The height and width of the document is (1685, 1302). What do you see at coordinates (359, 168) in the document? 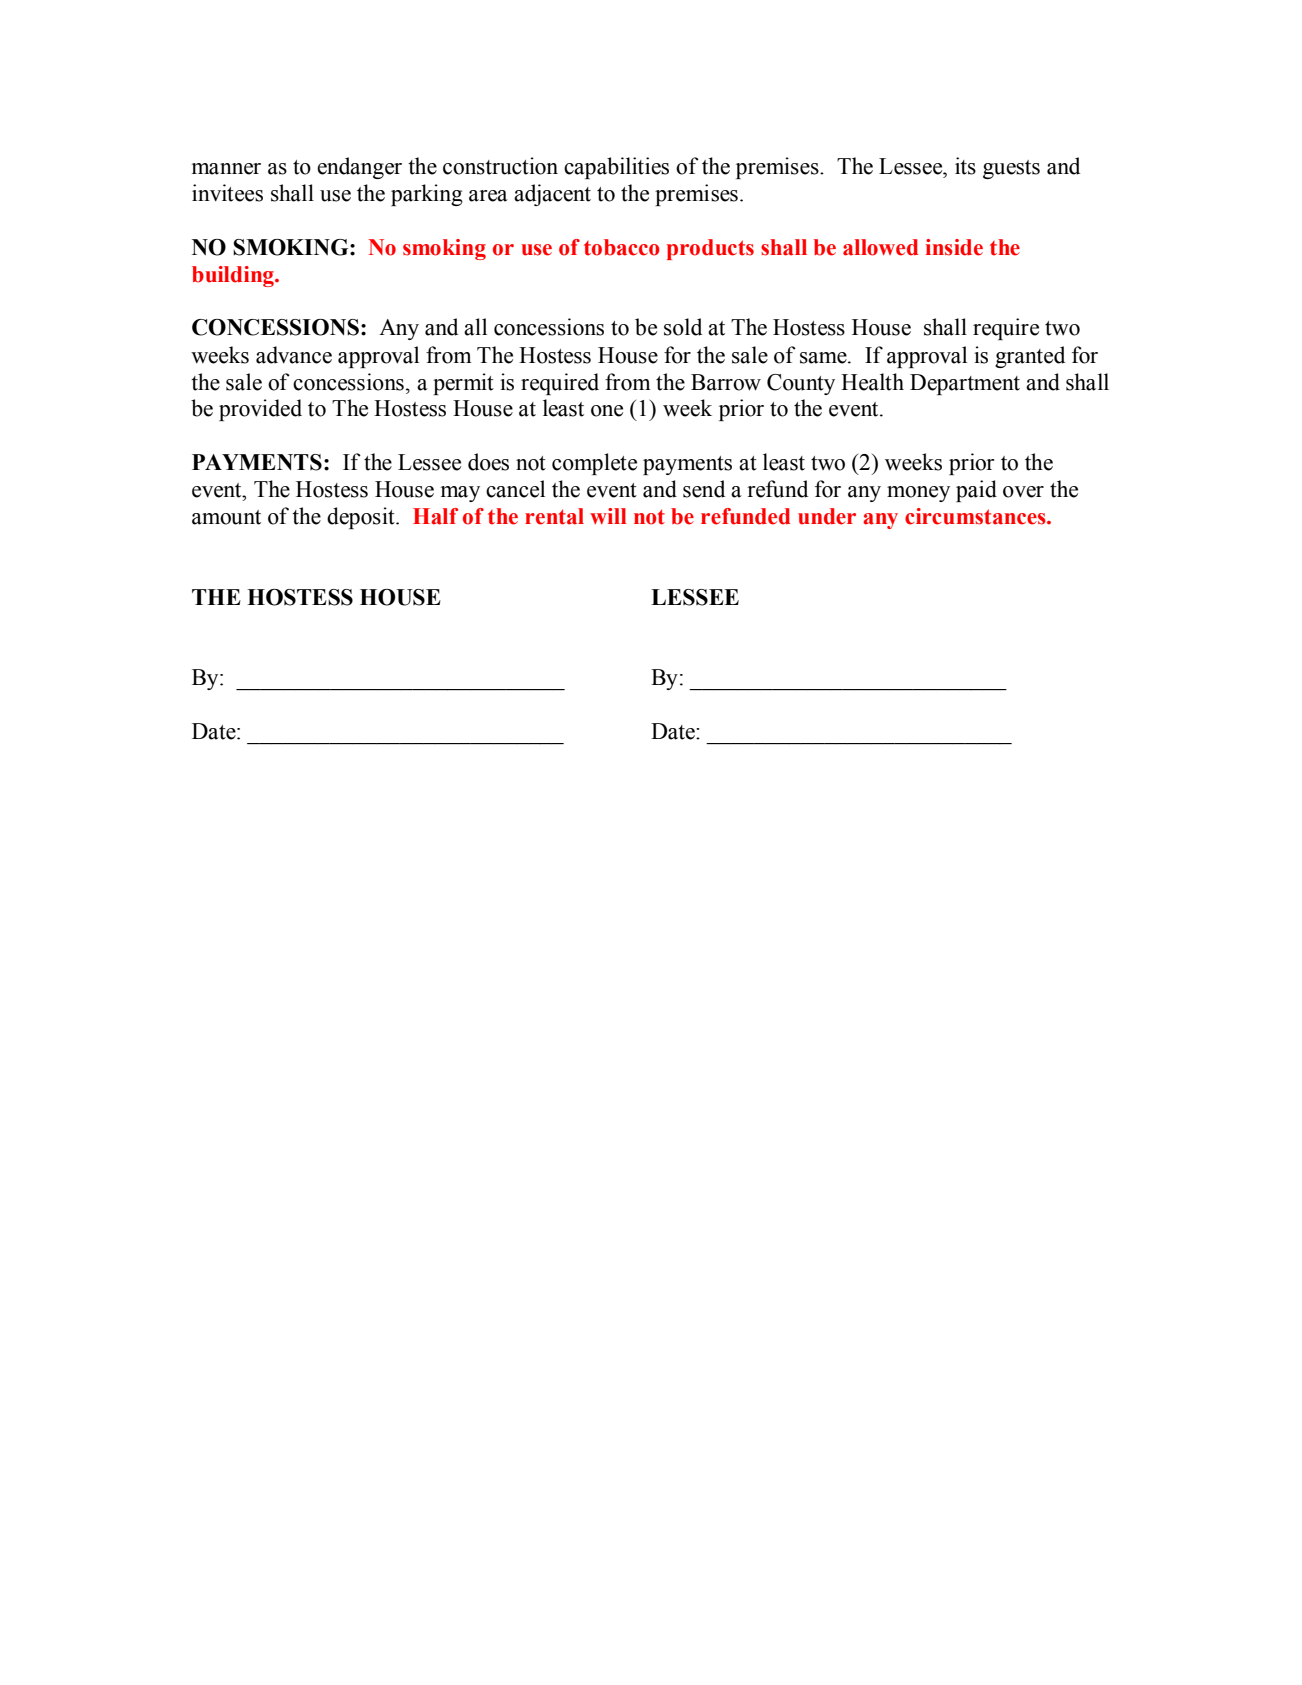
I see `endanger` at bounding box center [359, 168].
